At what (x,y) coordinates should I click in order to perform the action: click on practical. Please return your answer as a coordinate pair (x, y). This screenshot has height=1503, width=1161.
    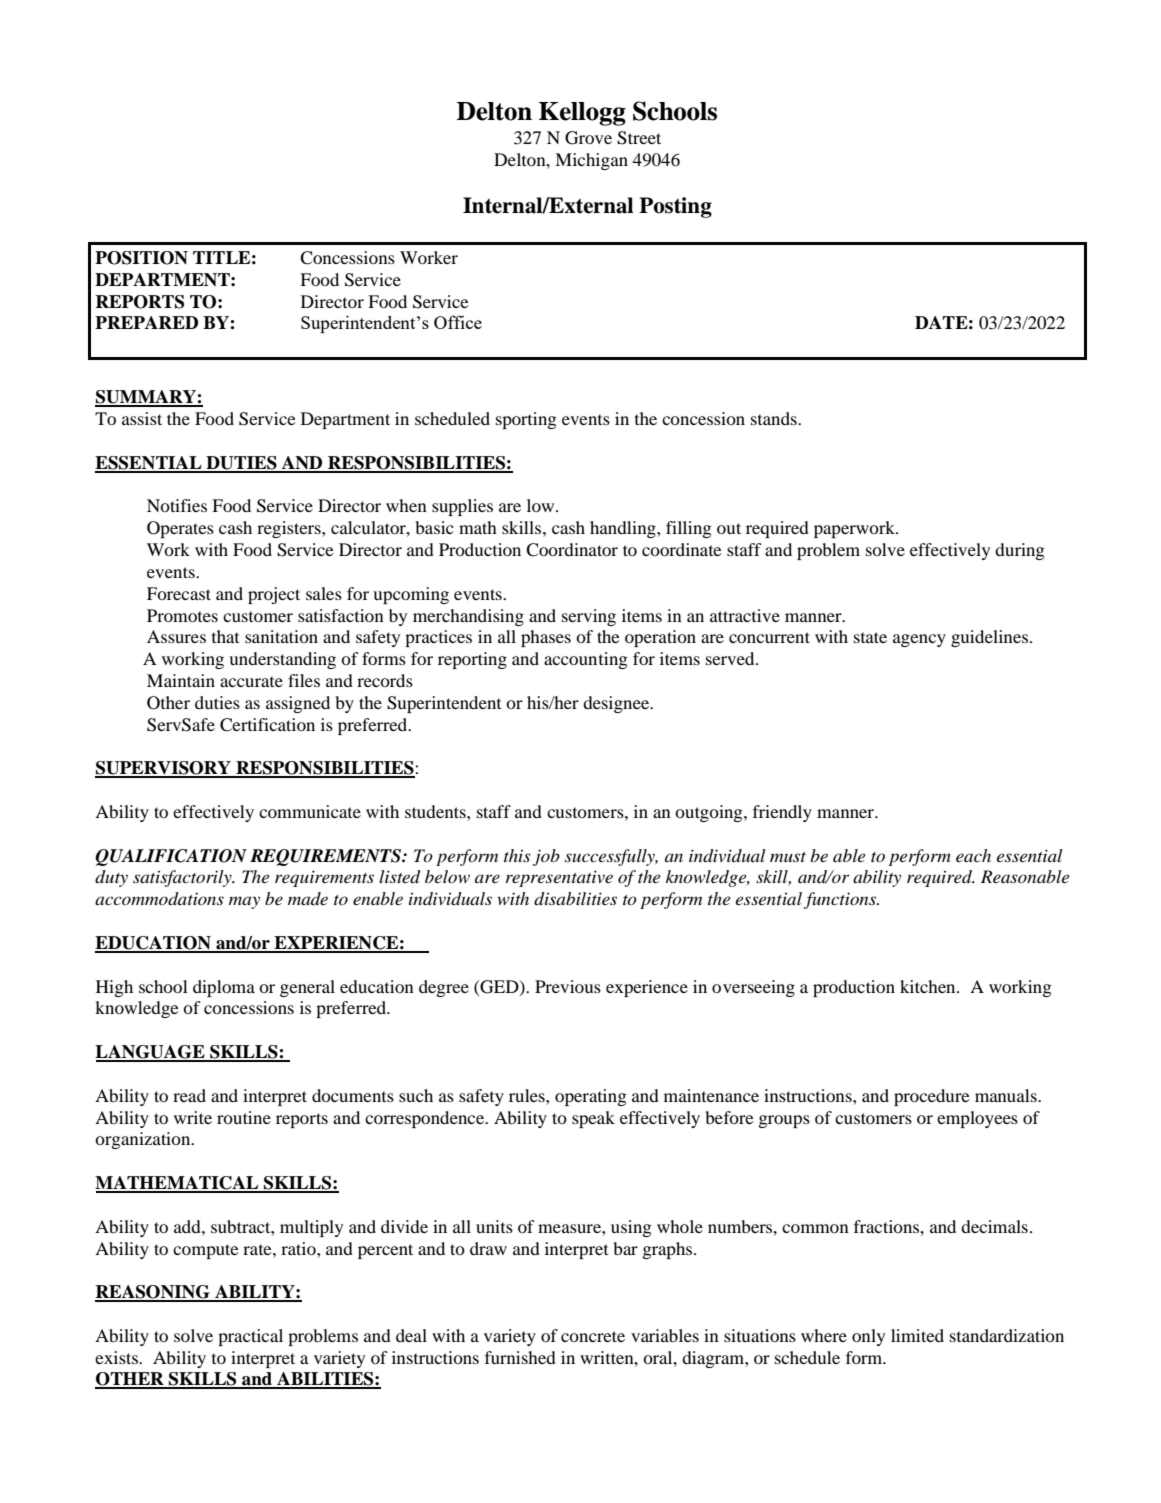
    Looking at the image, I should click on (250, 1337).
